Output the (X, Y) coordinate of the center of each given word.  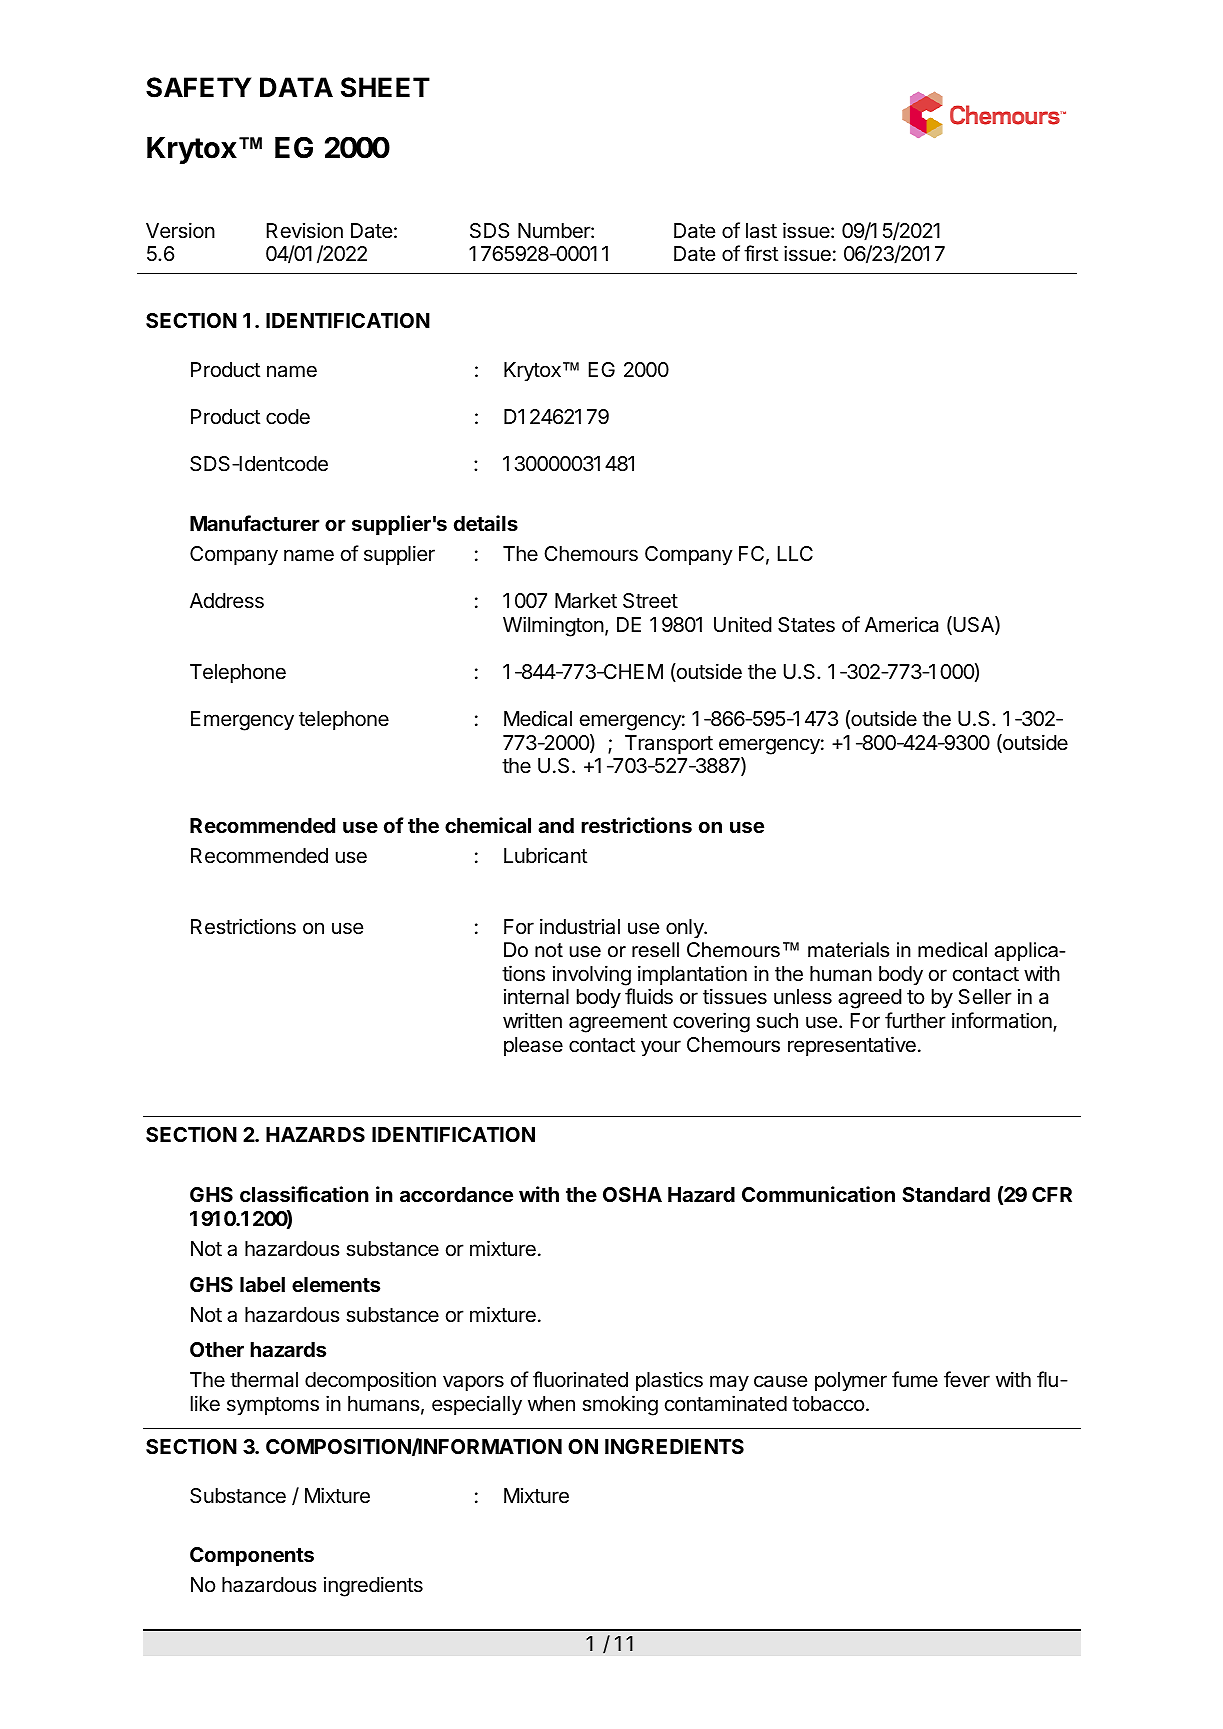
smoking (620, 1405)
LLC (795, 553)
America (901, 625)
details (486, 523)
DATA (296, 87)
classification (304, 1194)
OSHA (632, 1194)
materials (848, 950)
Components (252, 1556)
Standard (946, 1194)
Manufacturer (255, 523)
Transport (669, 744)
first (761, 253)
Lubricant (545, 855)
